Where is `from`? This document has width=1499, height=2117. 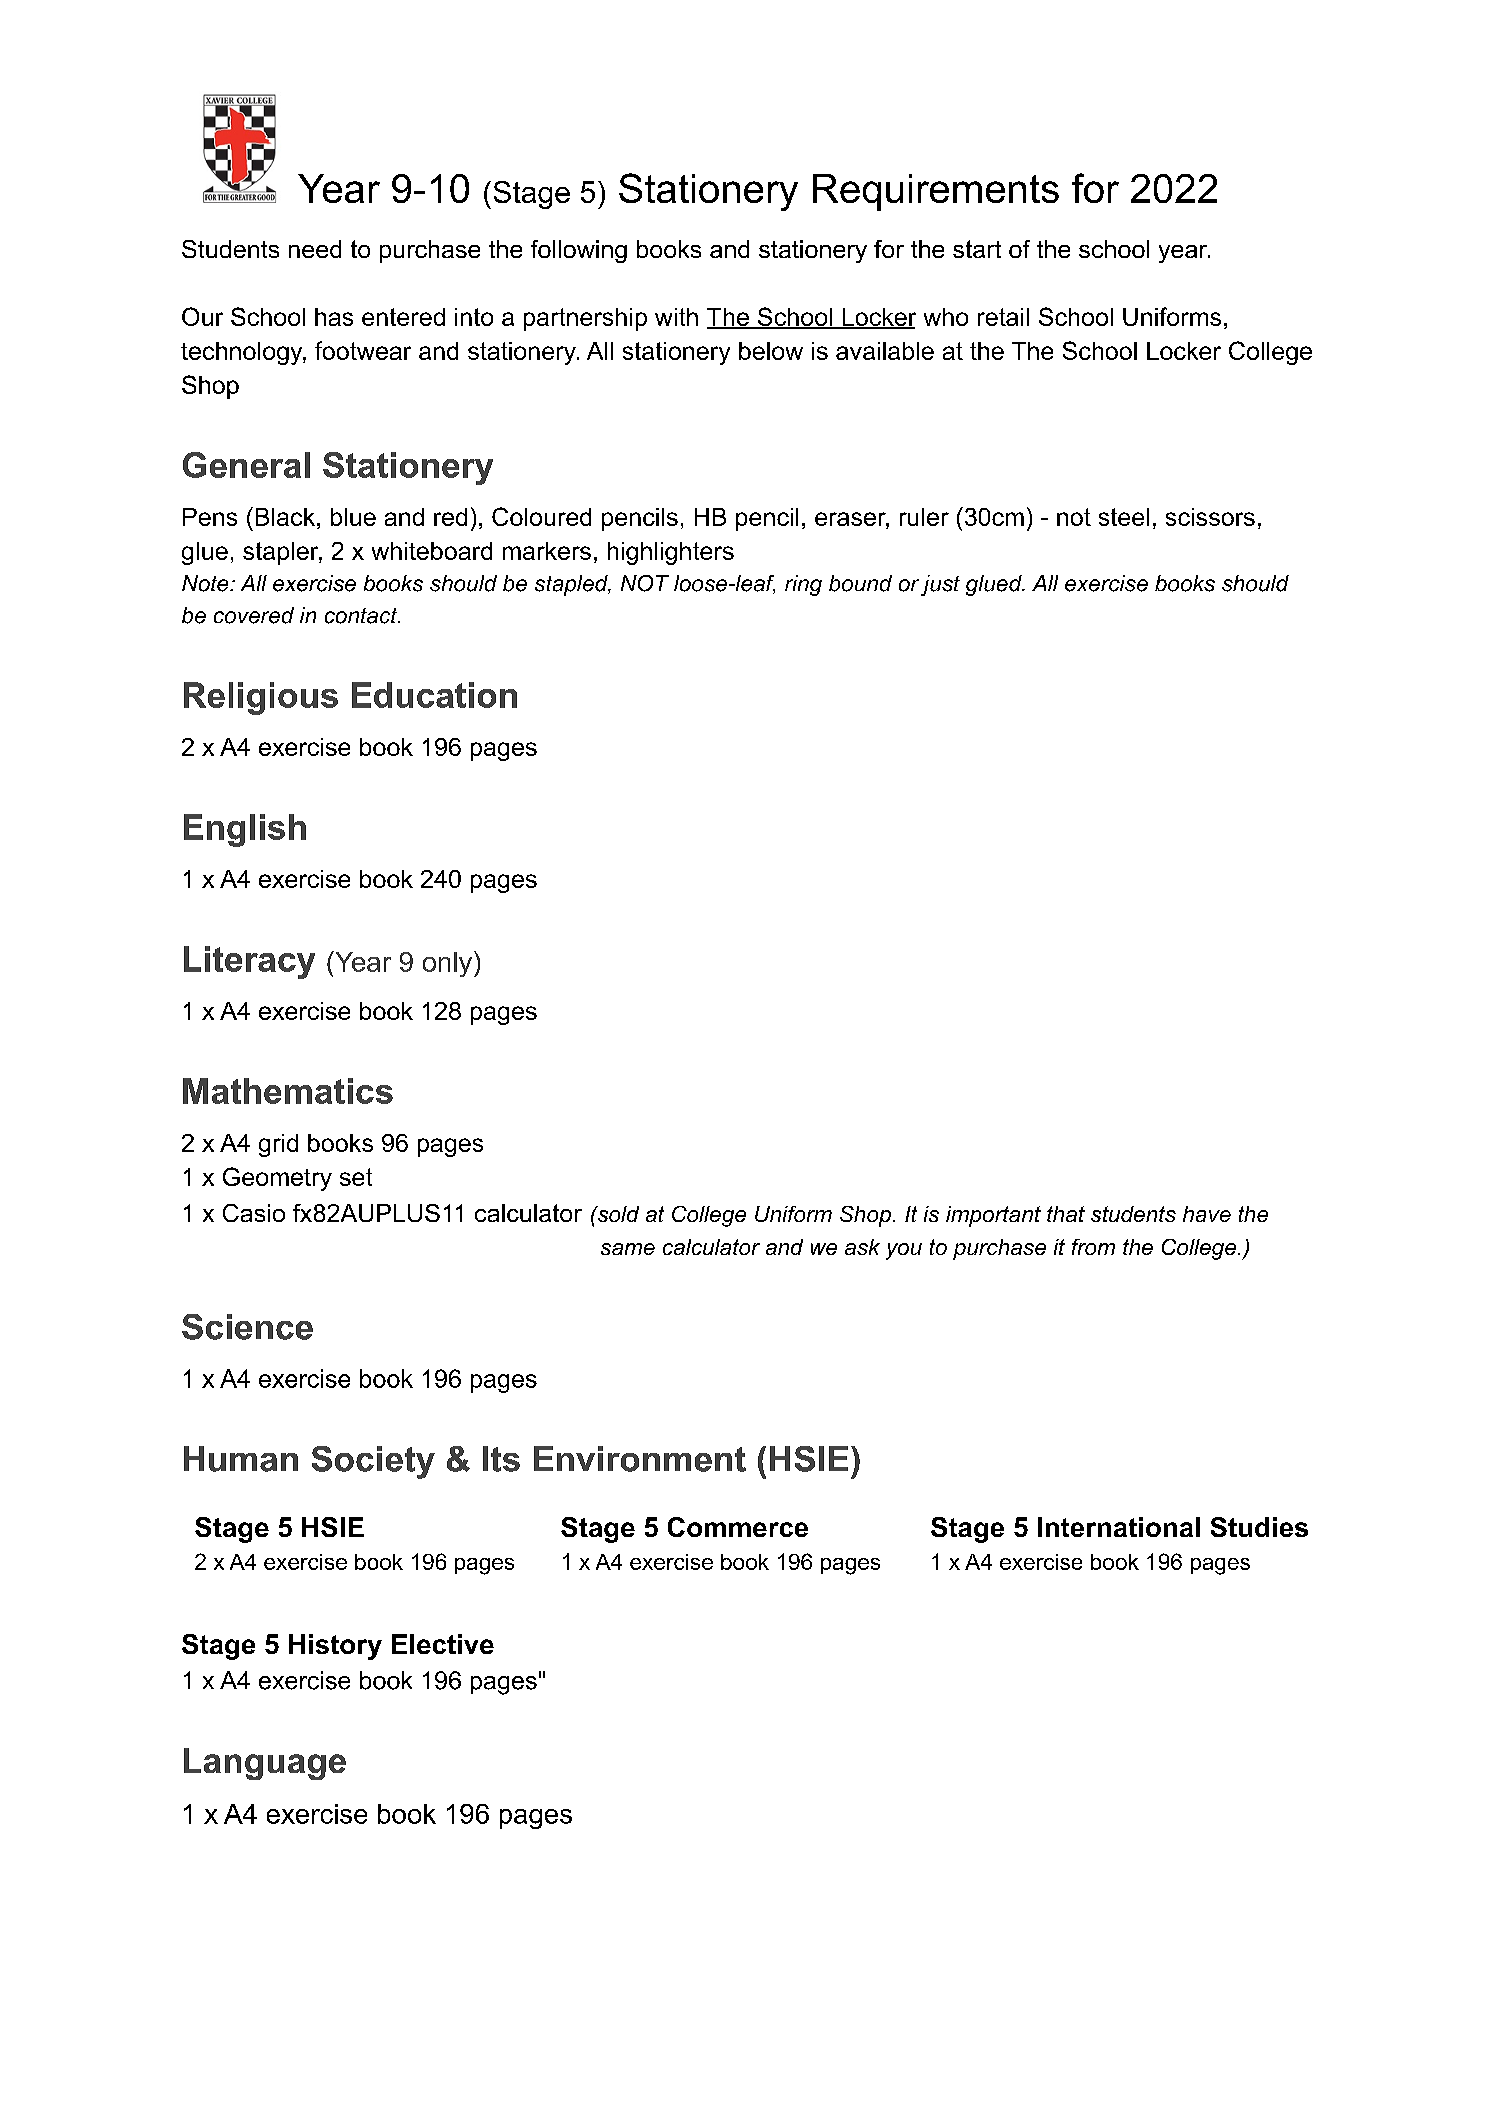 from is located at coordinates (1093, 1247).
